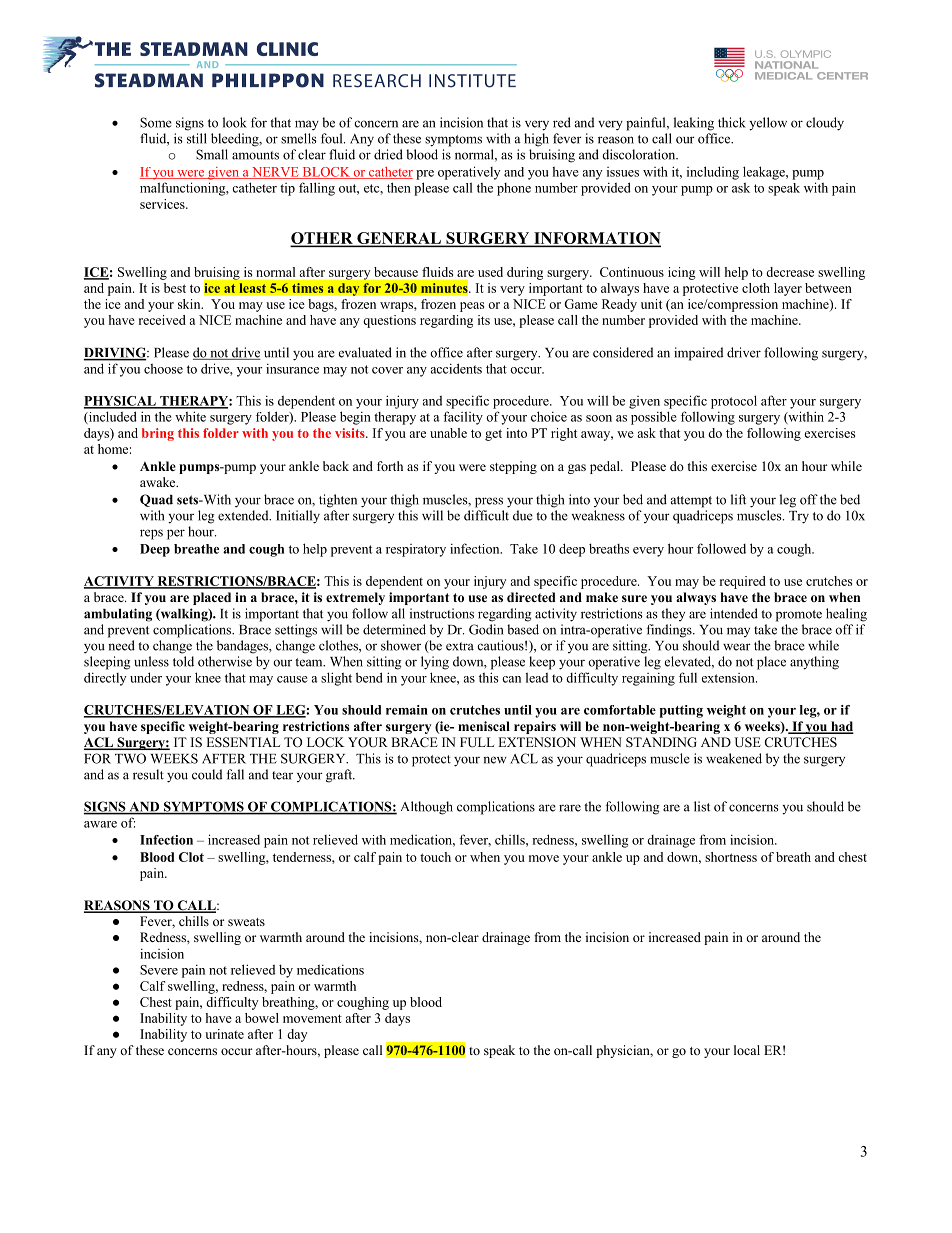 The height and width of the screenshot is (1233, 952). I want to click on accidents, so click(456, 368).
